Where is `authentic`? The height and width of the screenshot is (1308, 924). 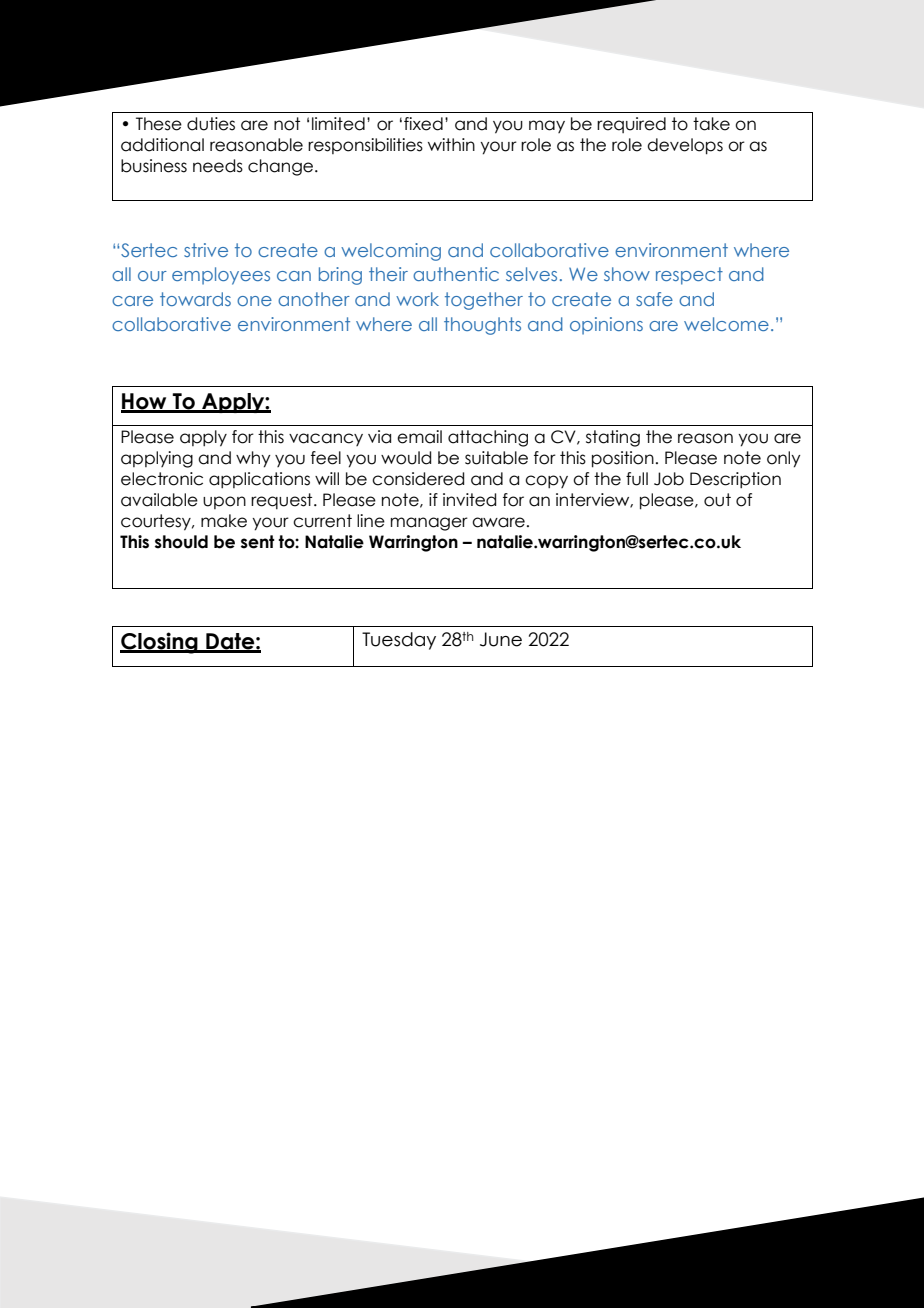 authentic is located at coordinates (456, 274).
